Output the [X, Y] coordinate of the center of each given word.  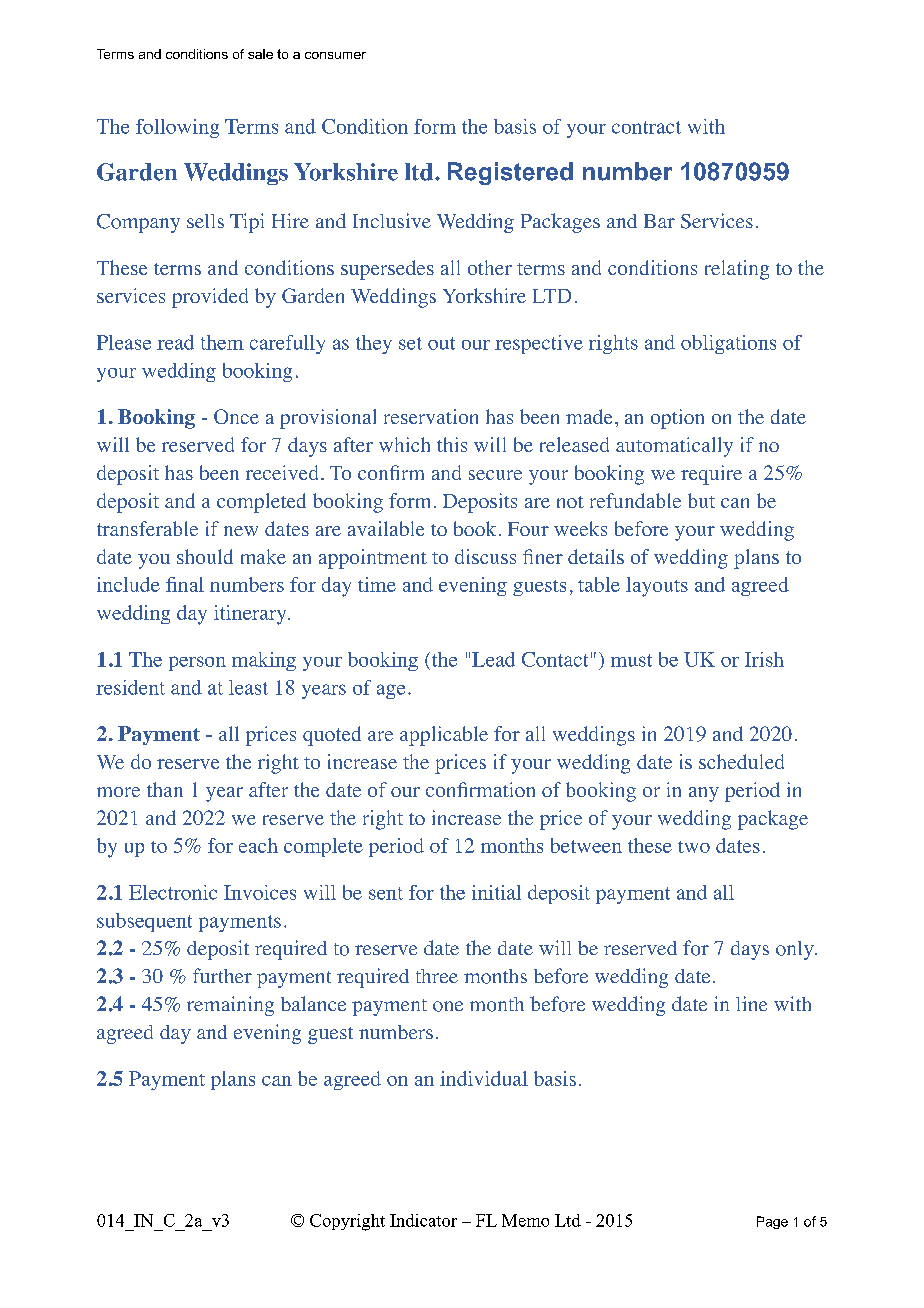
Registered [510, 173]
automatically [674, 447]
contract [646, 127]
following [177, 128]
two [694, 847]
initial [496, 892]
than [165, 789]
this [452, 444]
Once [236, 416]
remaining [230, 1006]
